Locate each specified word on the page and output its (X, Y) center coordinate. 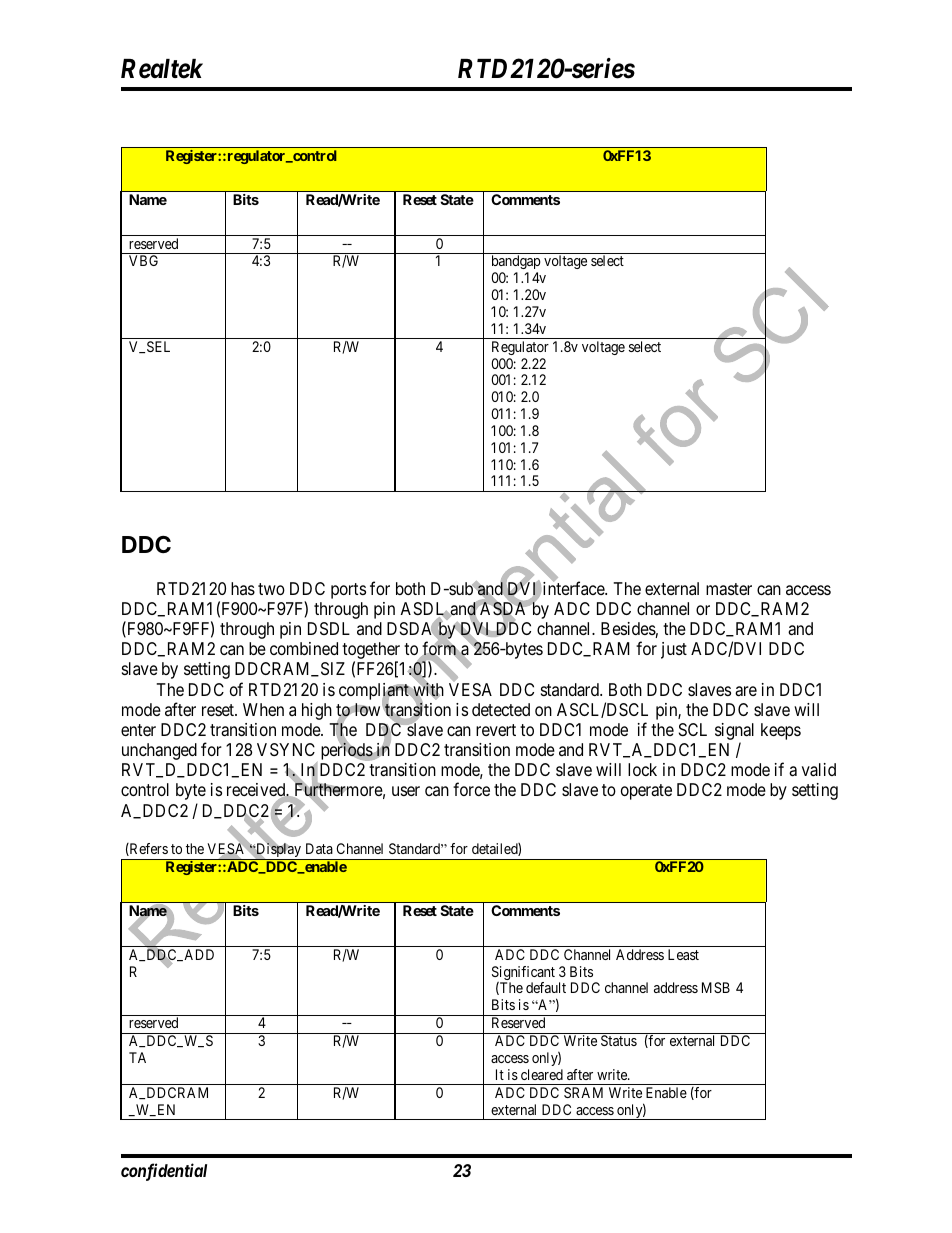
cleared (542, 1074)
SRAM (583, 1092)
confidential (164, 1172)
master (729, 589)
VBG (143, 260)
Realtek (162, 69)
